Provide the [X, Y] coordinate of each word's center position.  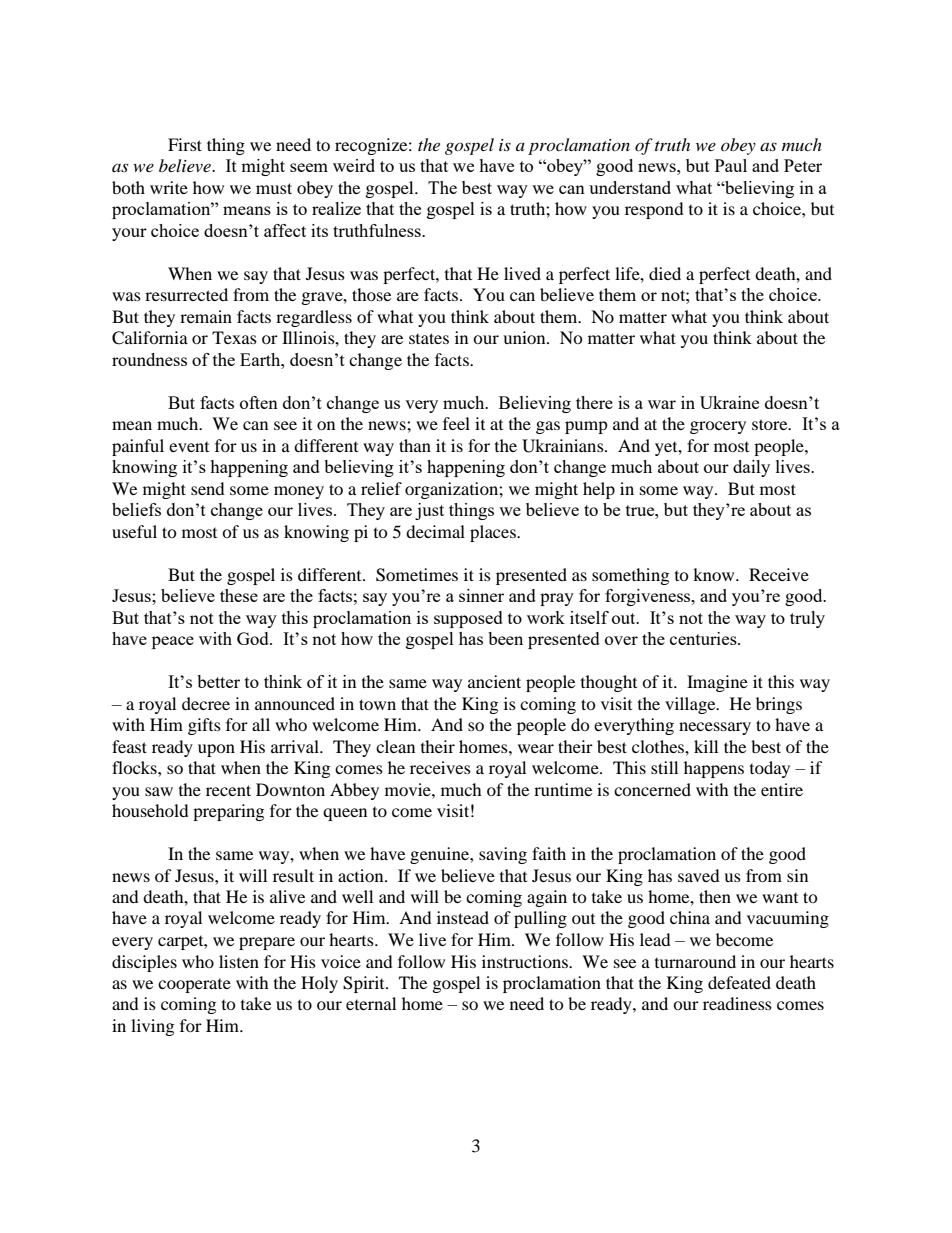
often [259, 402]
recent [228, 790]
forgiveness [649, 597]
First [185, 144]
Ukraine [729, 402]
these [239, 595]
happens [714, 769]
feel [456, 423]
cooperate [194, 986]
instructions [526, 961]
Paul [731, 165]
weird [354, 165]
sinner [481, 595]
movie [409, 789]
